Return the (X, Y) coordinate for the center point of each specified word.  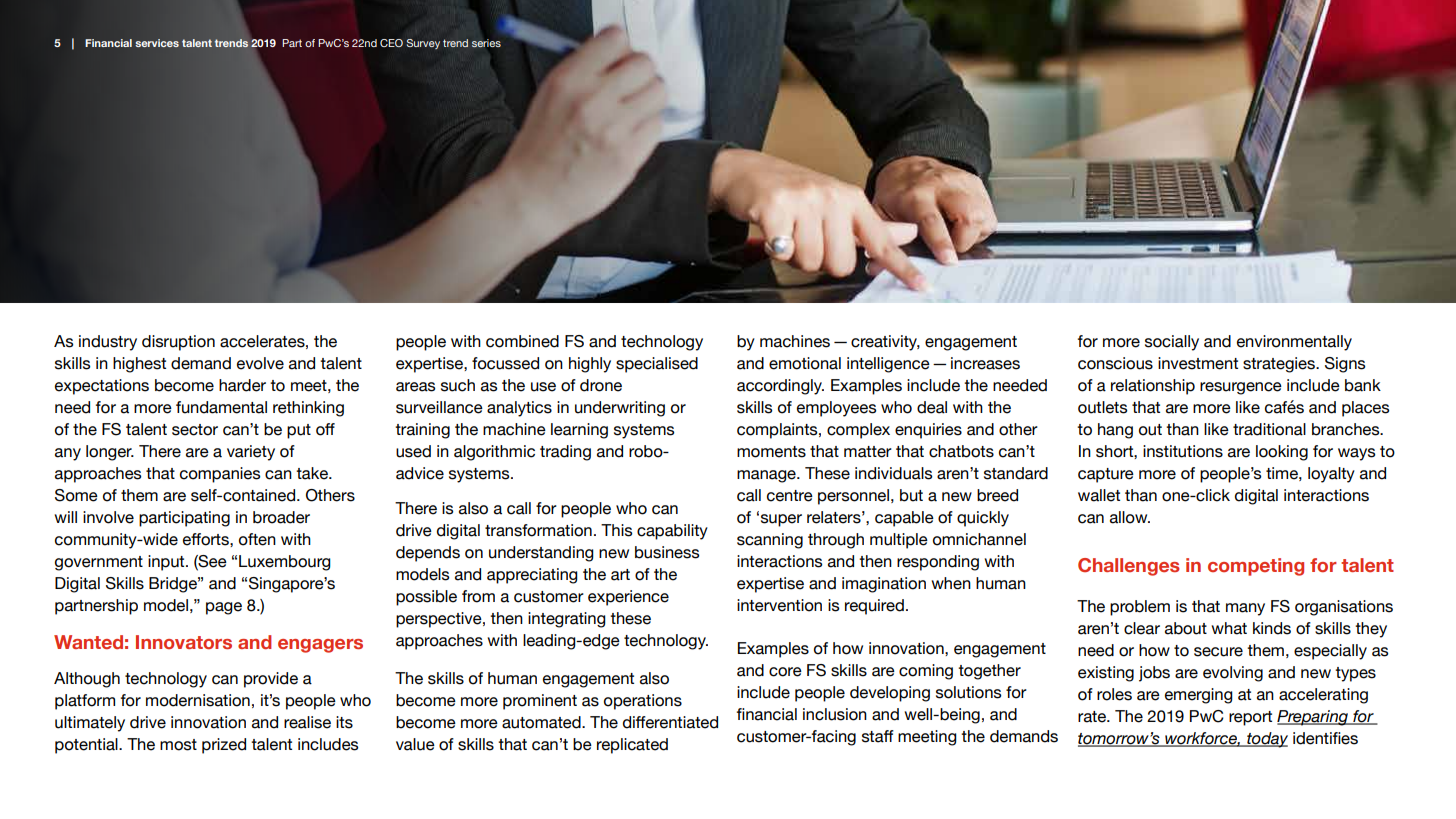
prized (224, 746)
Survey (423, 44)
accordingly (780, 387)
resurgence (1241, 388)
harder (242, 385)
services (157, 43)
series (486, 43)
